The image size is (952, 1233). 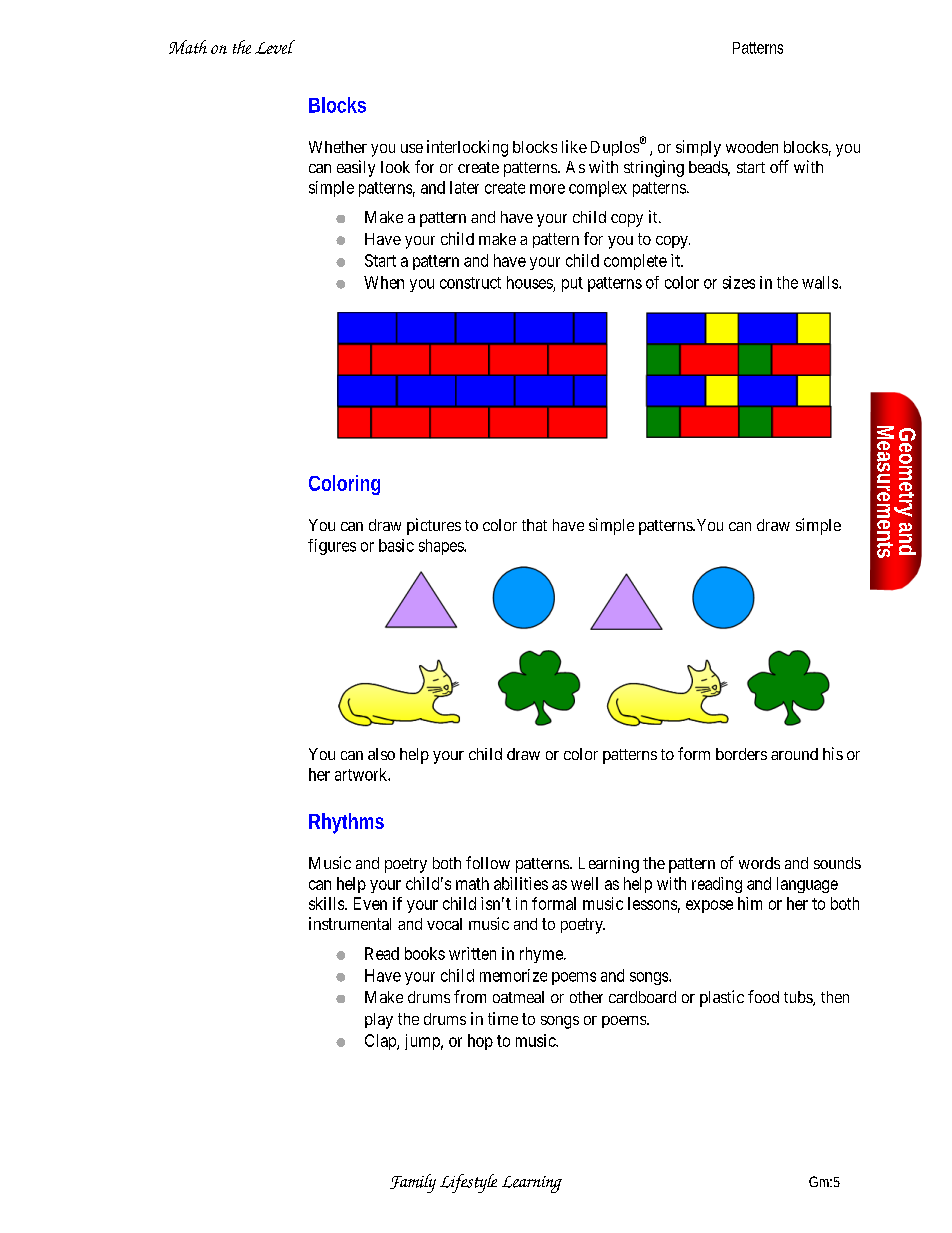 What do you see at coordinates (381, 754) in the screenshot?
I see `also` at bounding box center [381, 754].
